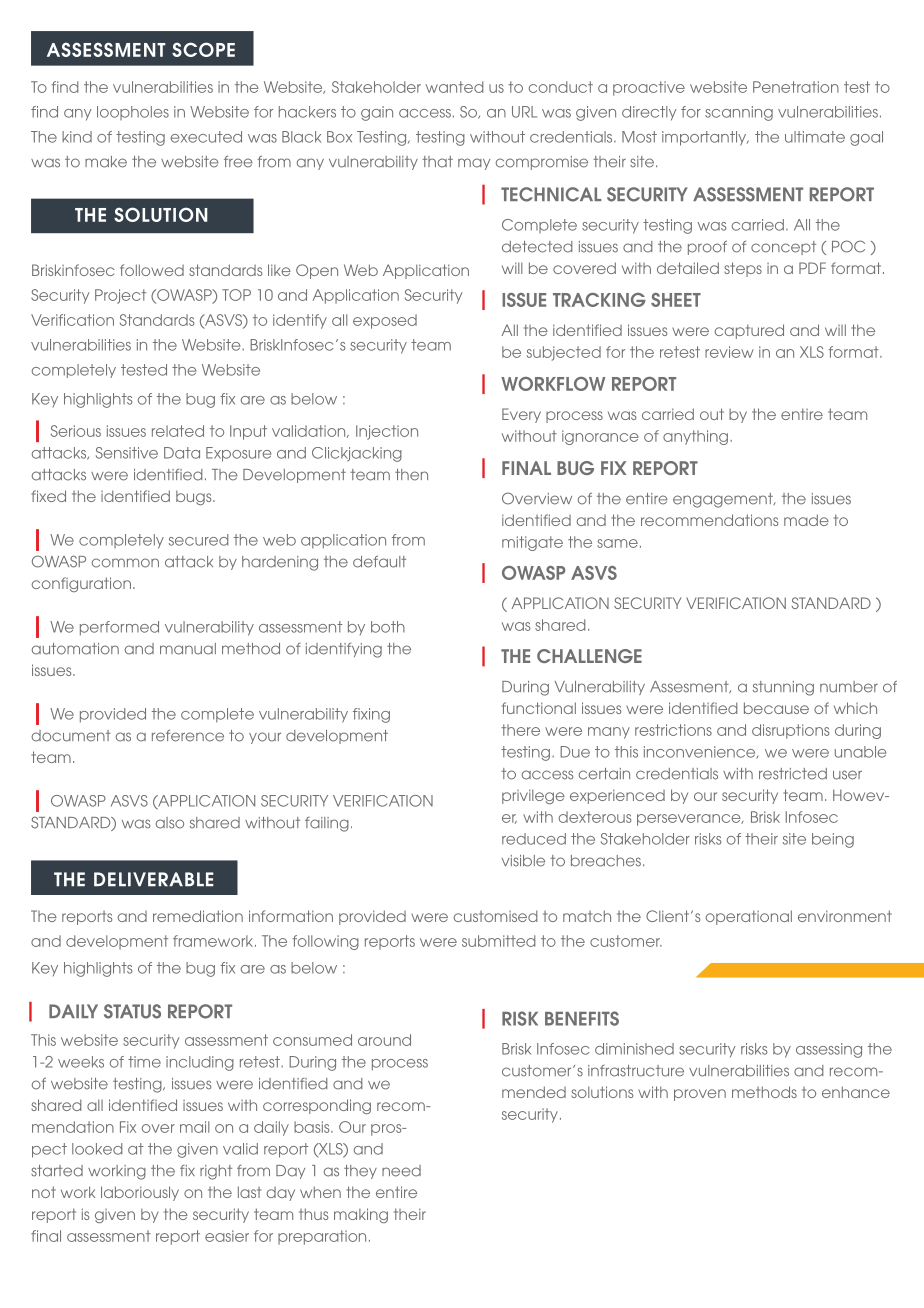 The height and width of the screenshot is (1308, 924). Describe the element at coordinates (127, 453) in the screenshot. I see `Sensitive` at that location.
